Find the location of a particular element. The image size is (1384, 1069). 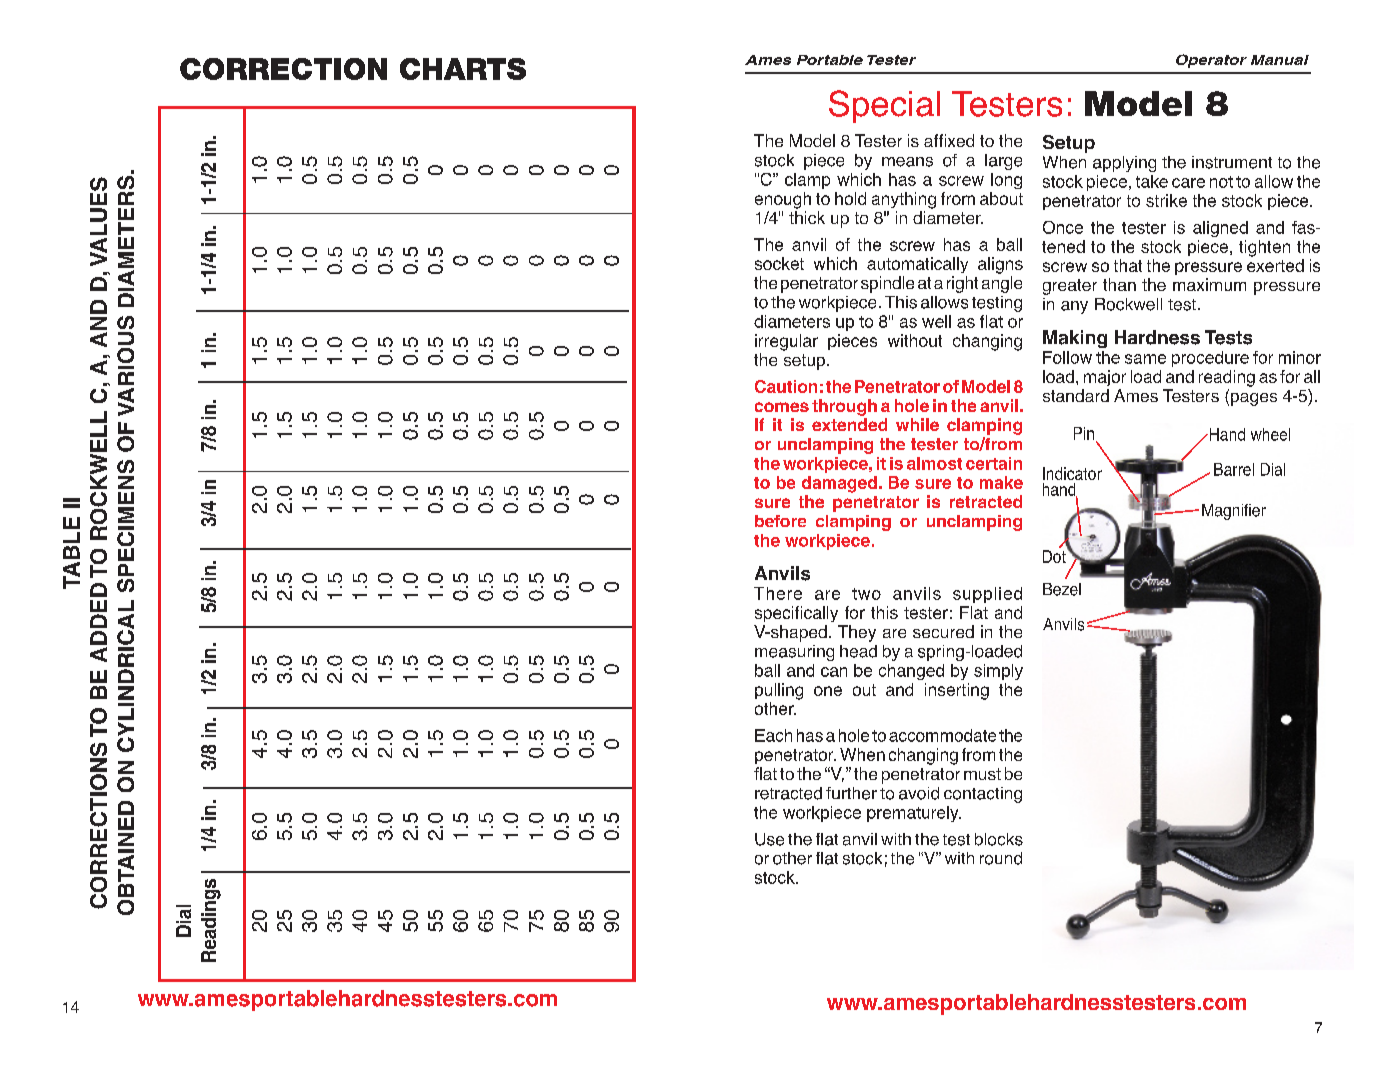

affixed is located at coordinates (949, 140).
